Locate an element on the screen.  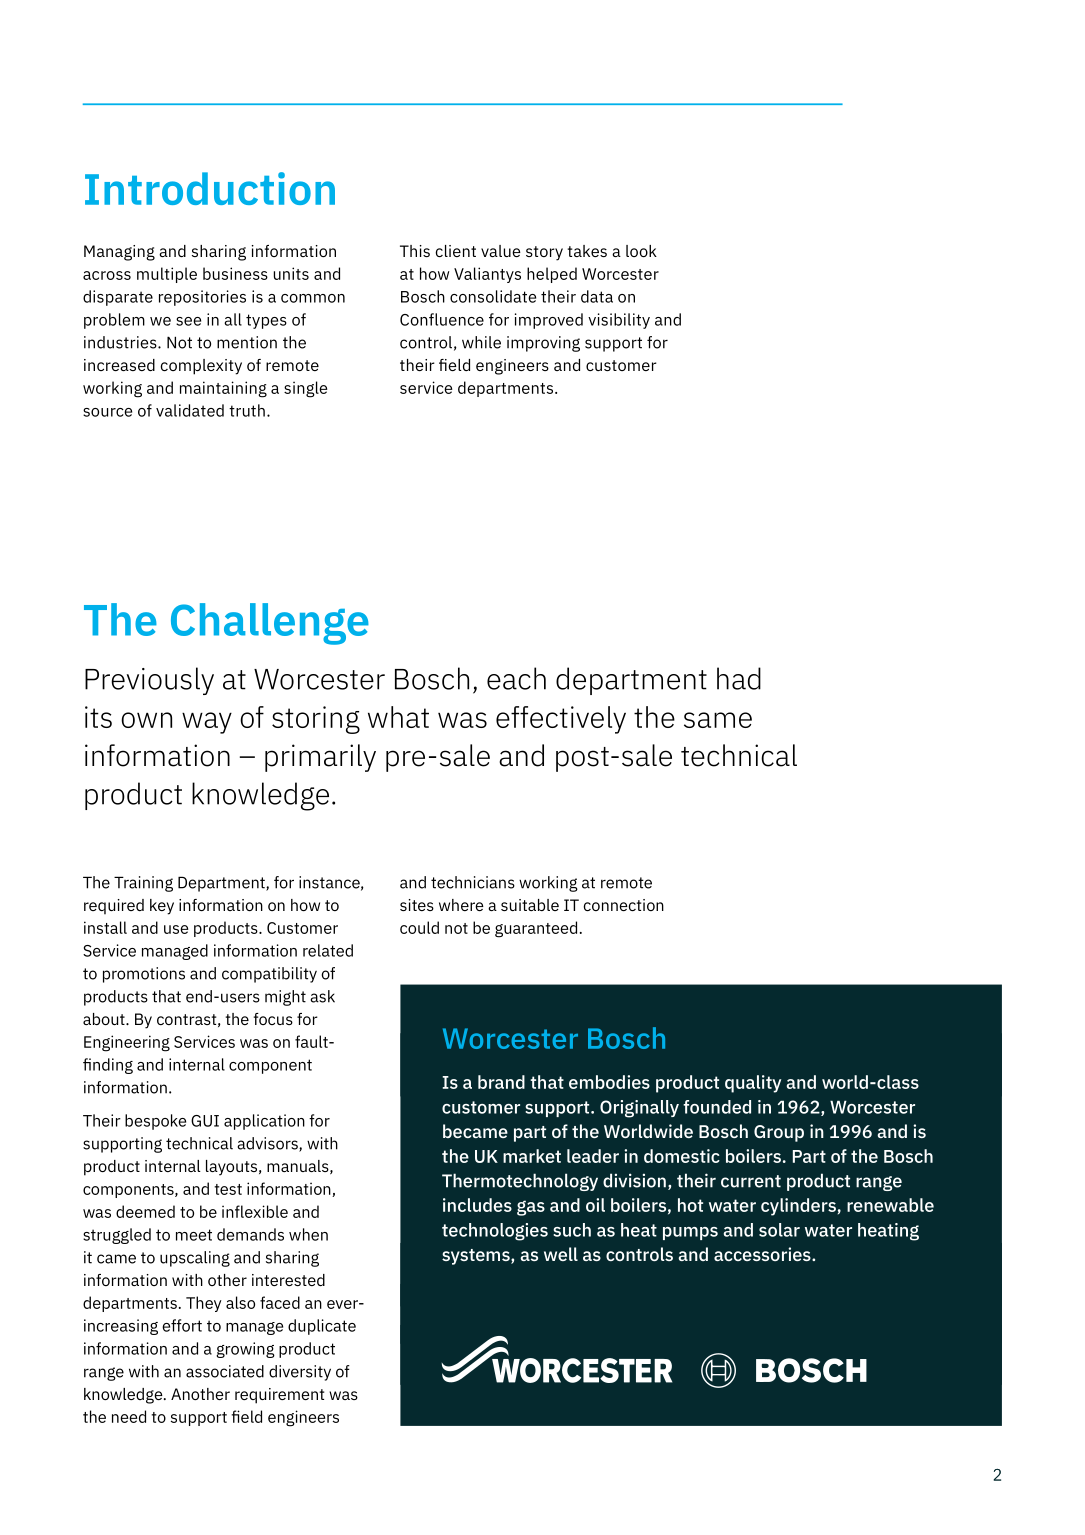
systems is located at coordinates (477, 1257).
